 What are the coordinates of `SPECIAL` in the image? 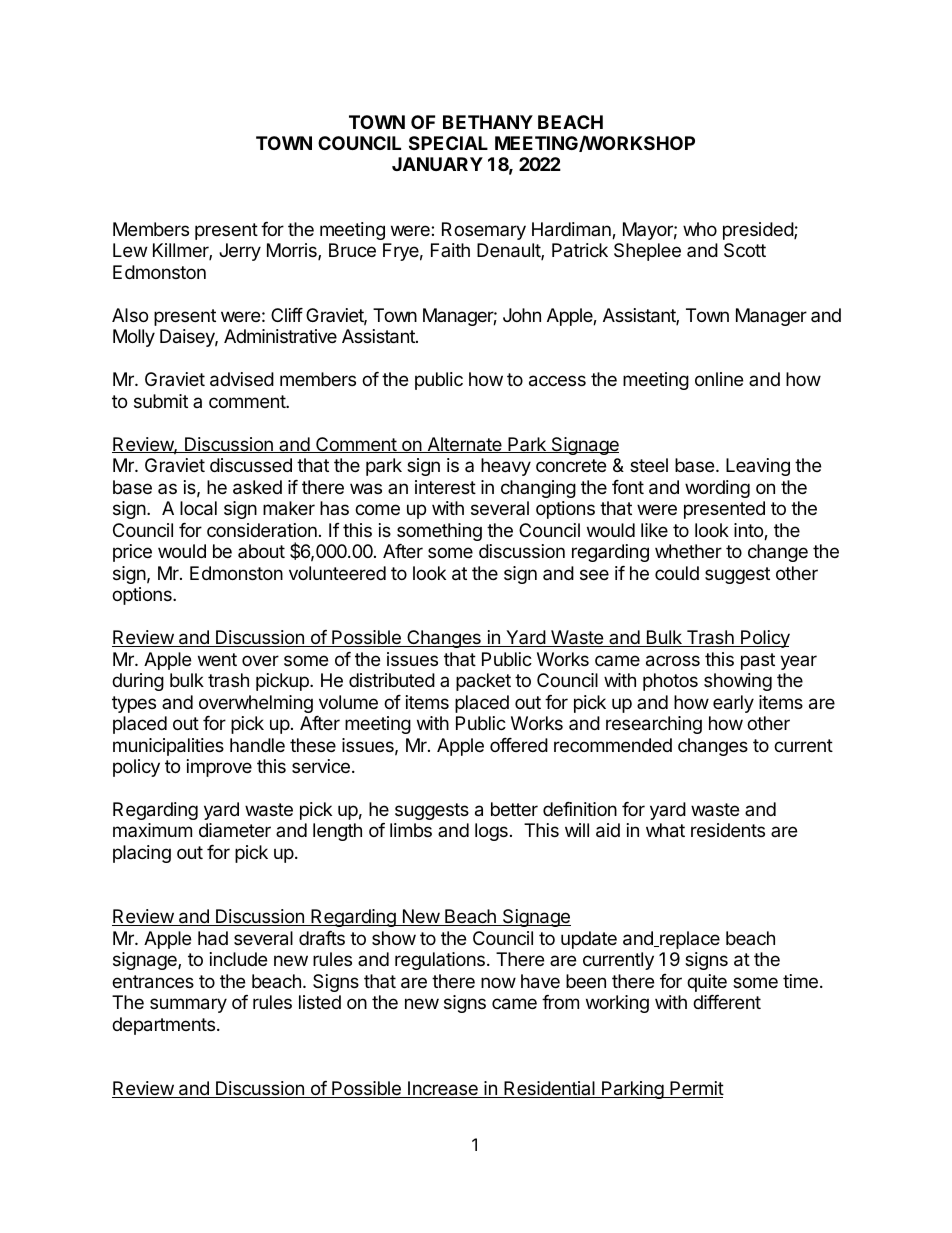 It's located at (448, 143).
